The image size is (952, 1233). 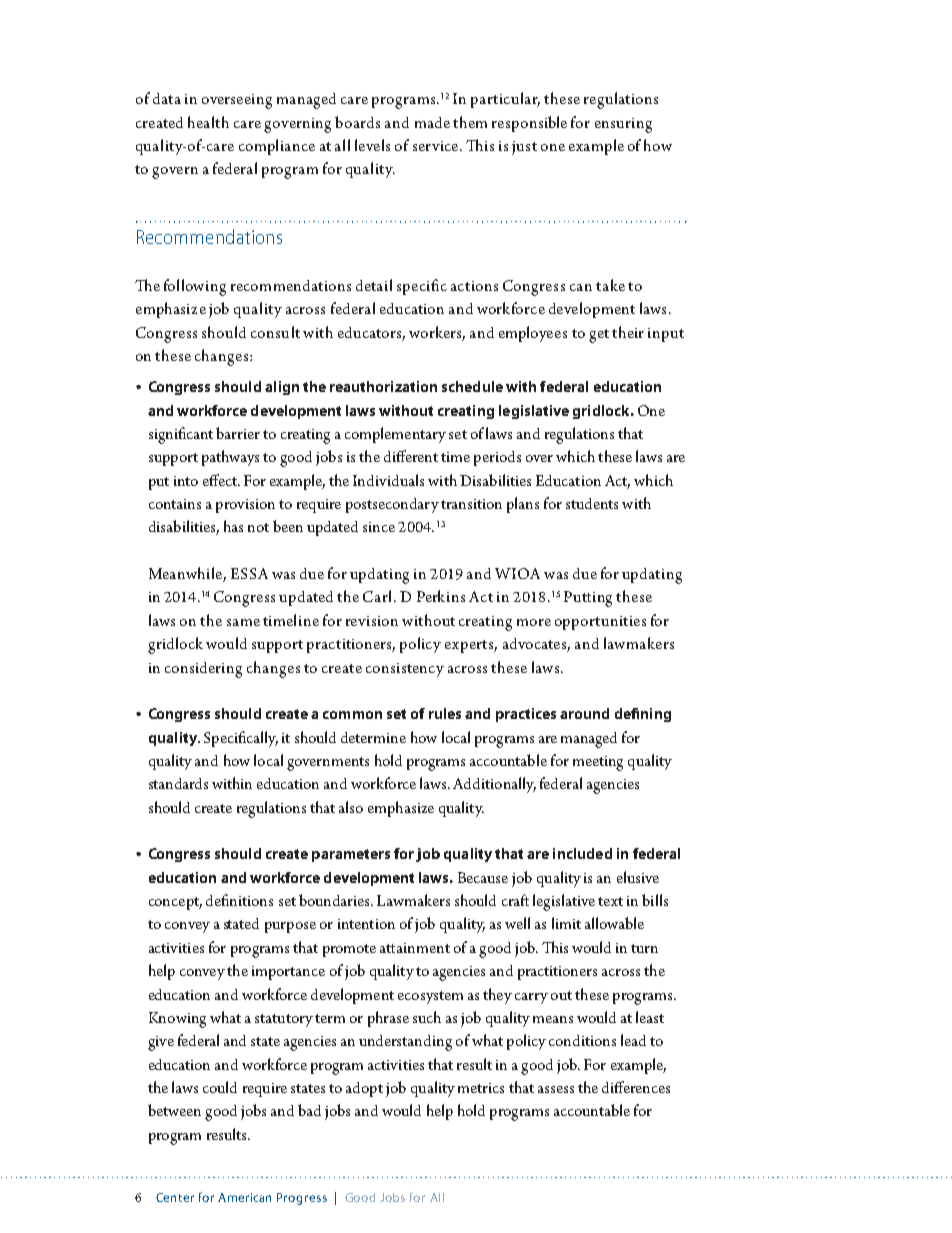 I want to click on made, so click(x=432, y=122).
